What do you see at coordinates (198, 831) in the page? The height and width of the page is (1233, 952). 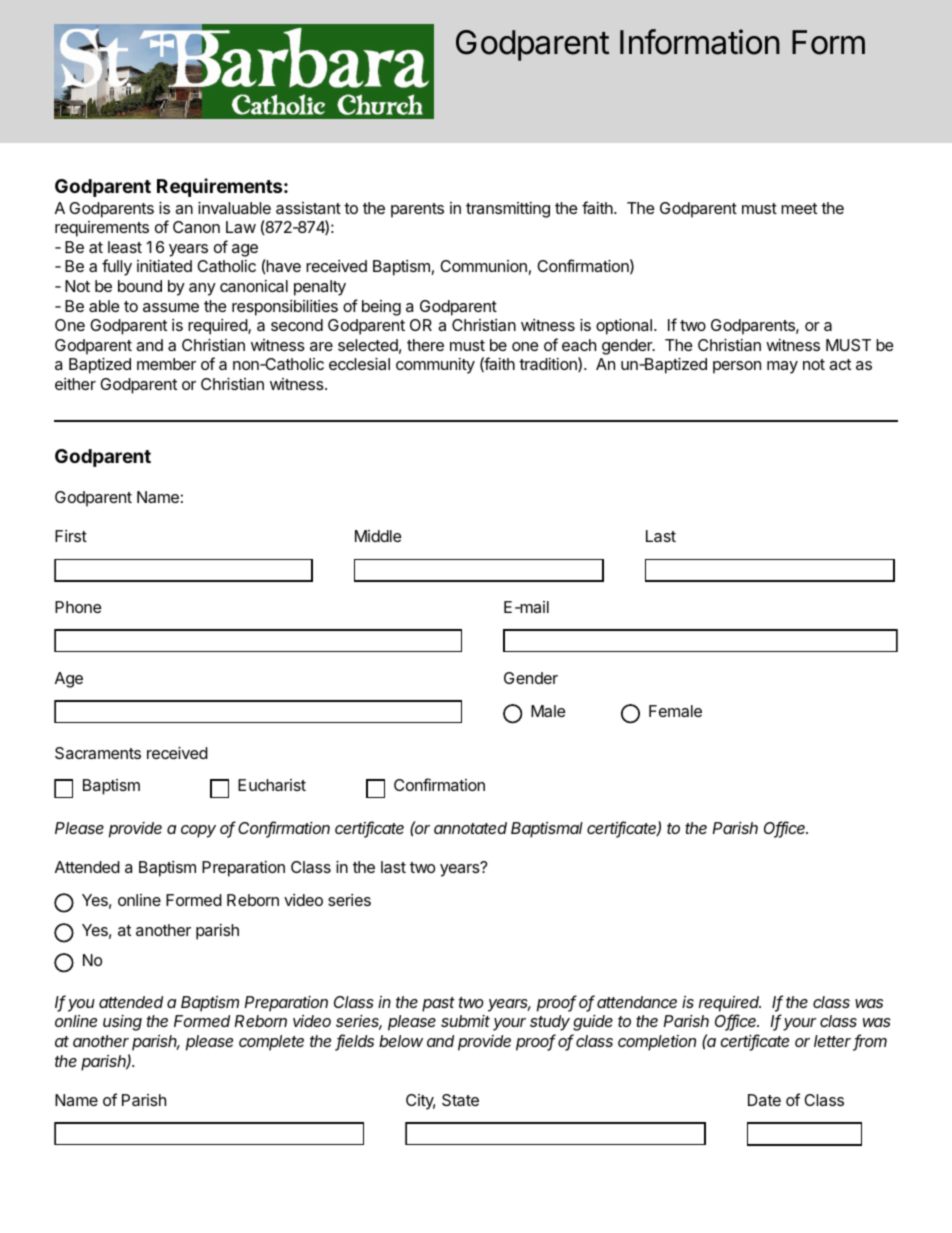 I see `copy` at bounding box center [198, 831].
